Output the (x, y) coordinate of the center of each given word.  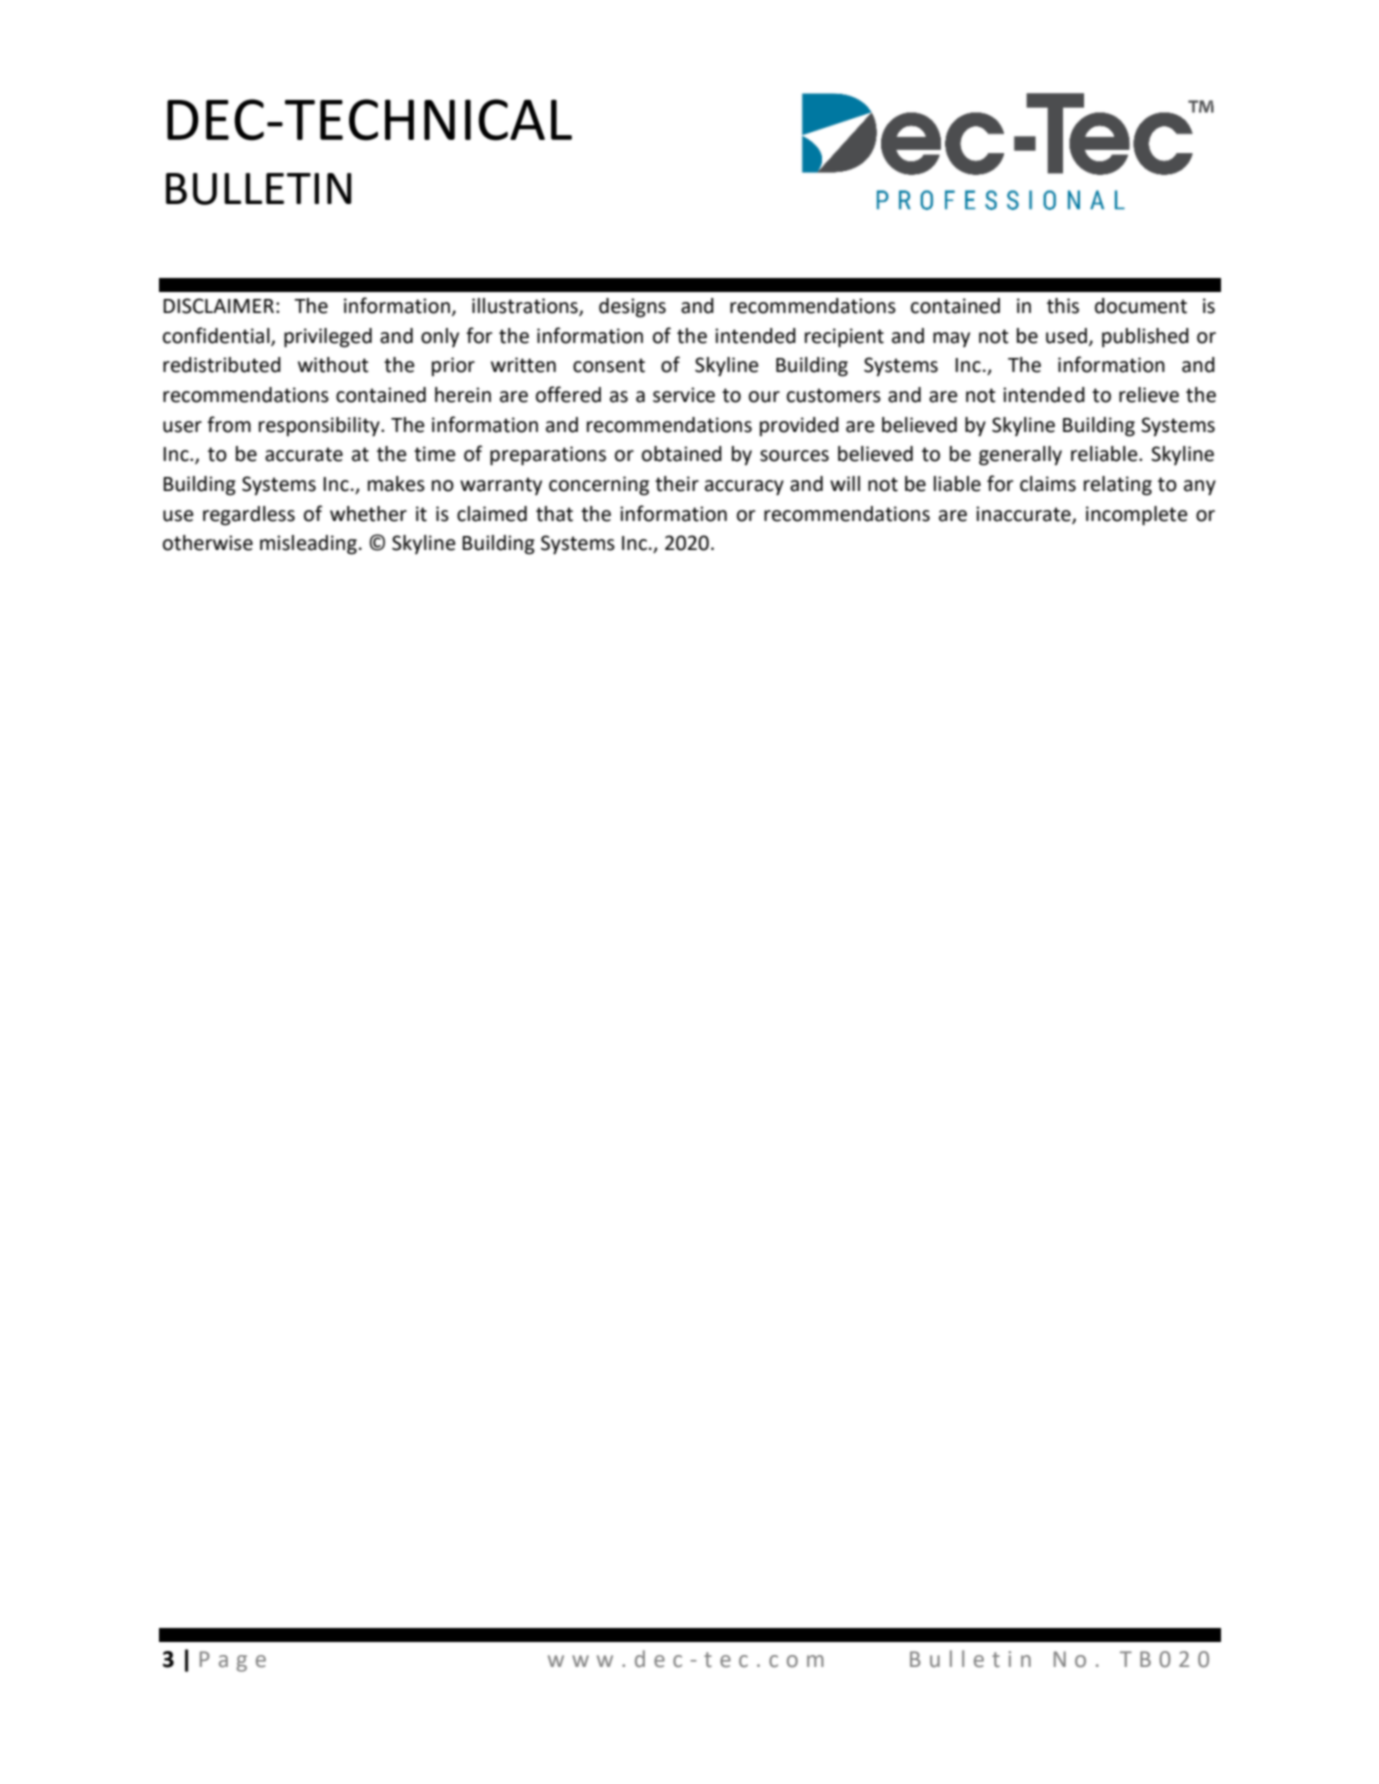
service (684, 395)
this (1063, 306)
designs (632, 308)
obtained (682, 454)
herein (463, 395)
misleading (308, 545)
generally (1020, 456)
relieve (1149, 395)
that (554, 514)
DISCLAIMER (218, 306)
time (434, 454)
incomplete (1136, 516)
